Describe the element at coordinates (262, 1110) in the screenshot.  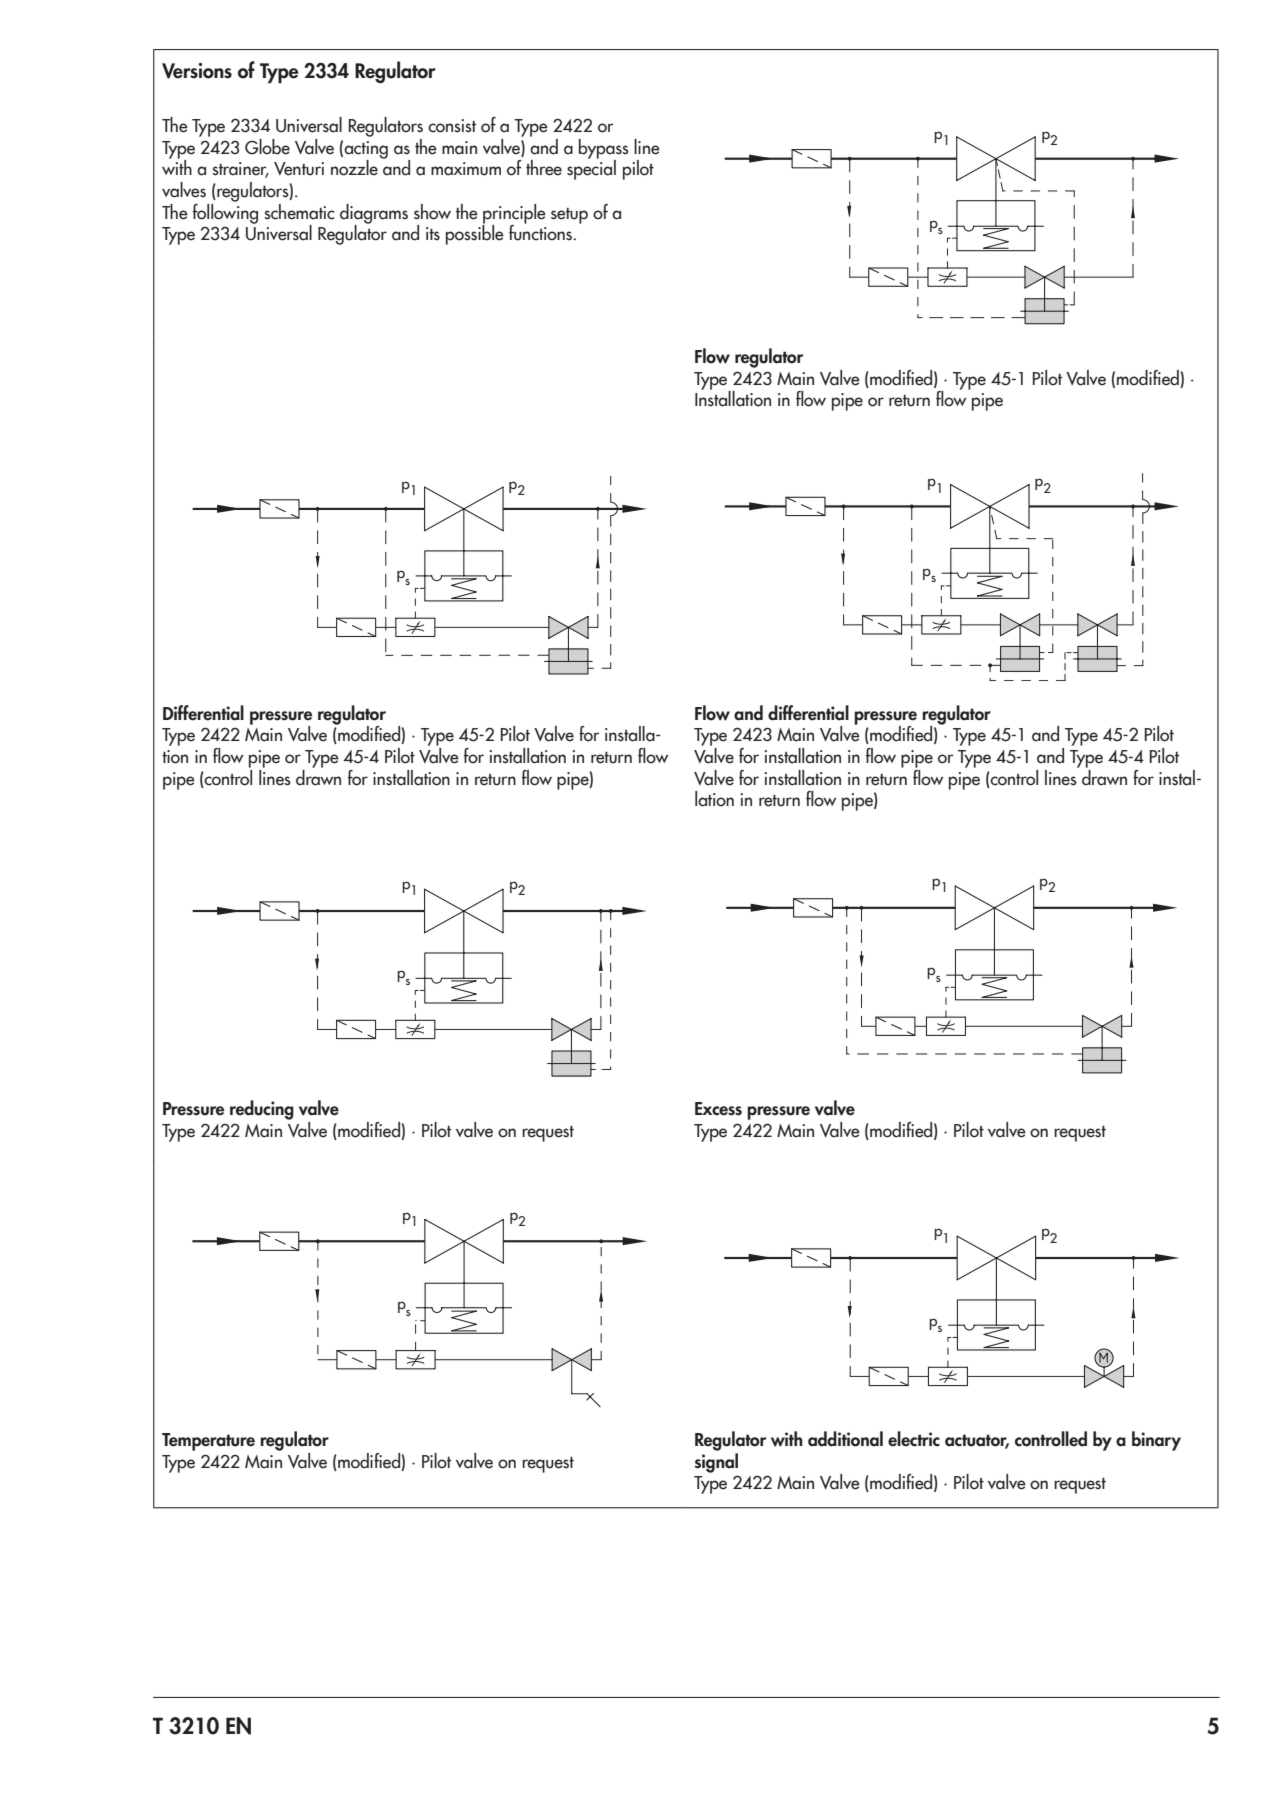
I see `reducing` at that location.
